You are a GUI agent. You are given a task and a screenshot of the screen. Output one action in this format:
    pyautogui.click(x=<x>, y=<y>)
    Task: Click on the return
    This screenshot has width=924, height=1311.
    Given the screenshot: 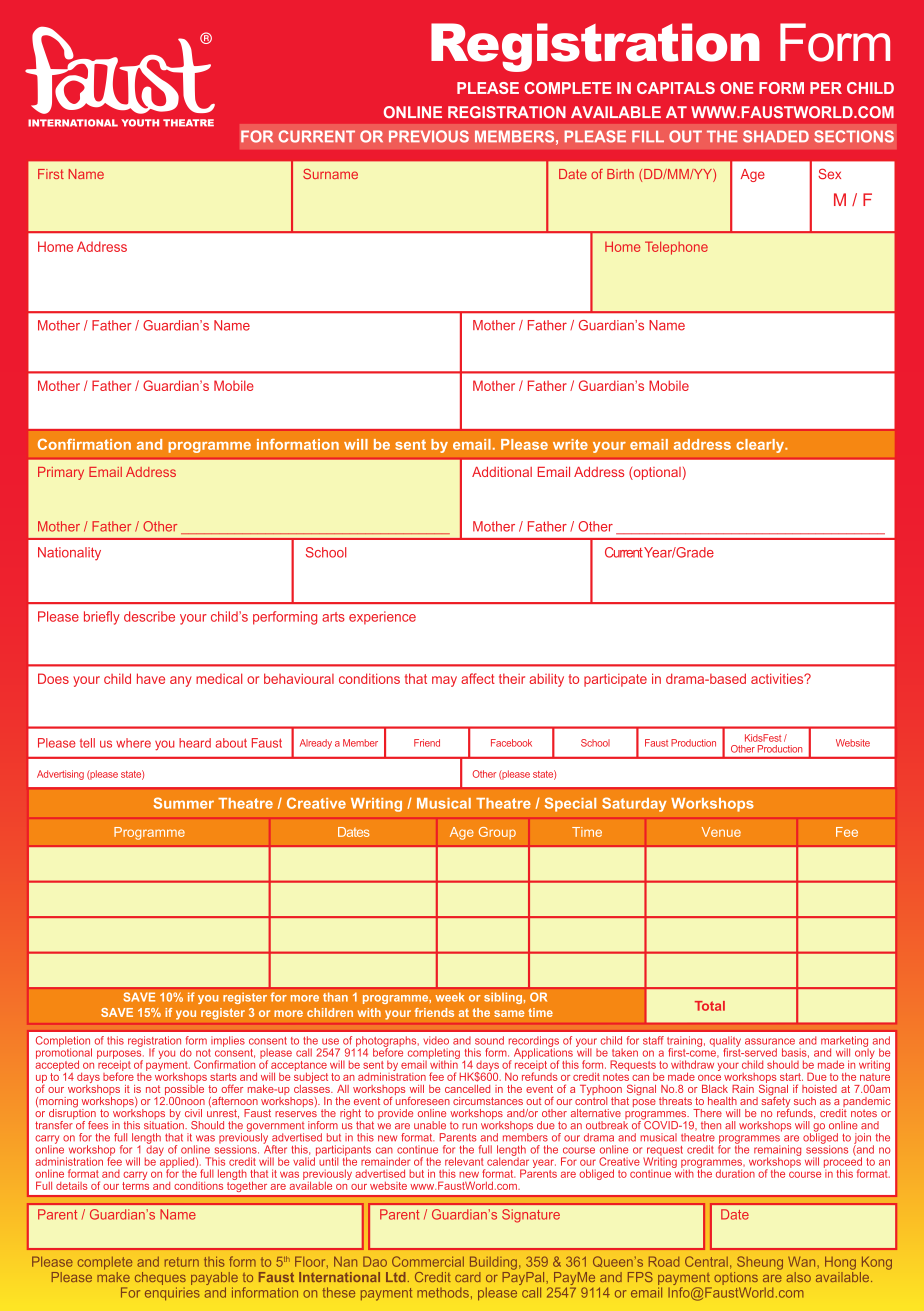 What is the action you would take?
    pyautogui.click(x=182, y=1262)
